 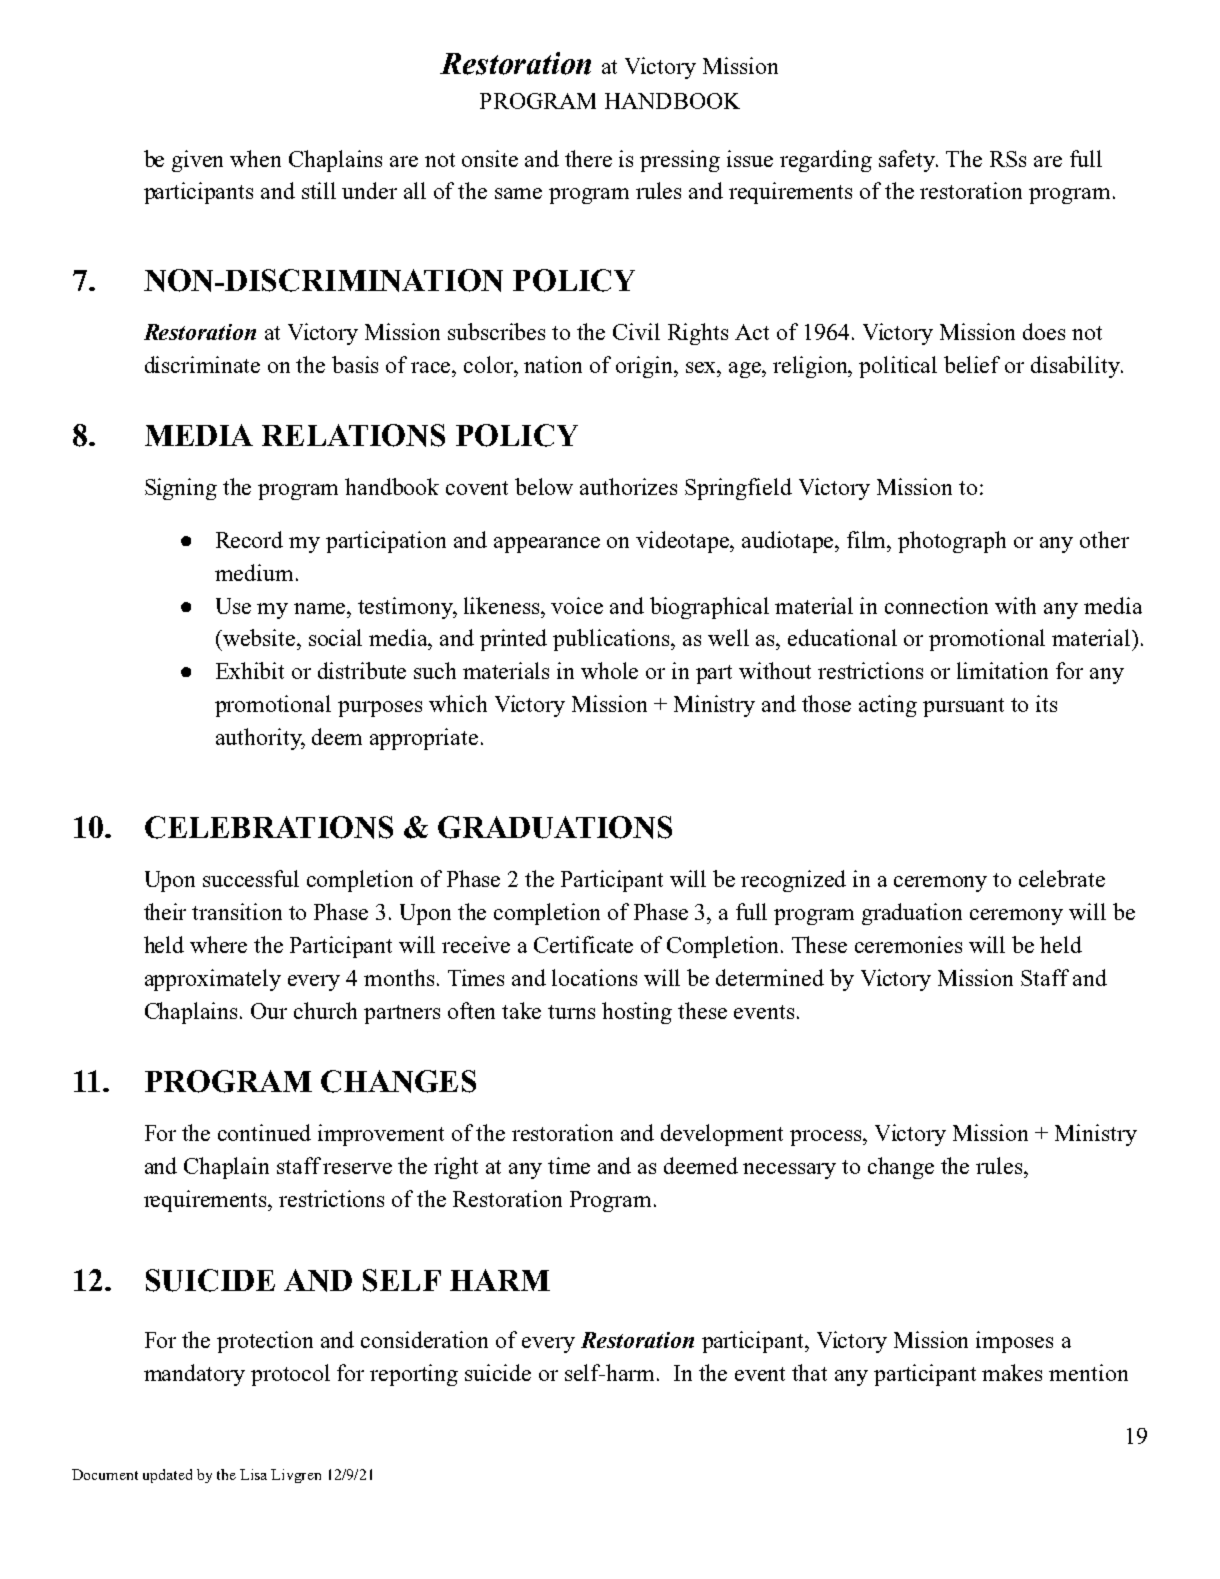 I want to click on CELEBRATIONS, so click(x=269, y=827).
